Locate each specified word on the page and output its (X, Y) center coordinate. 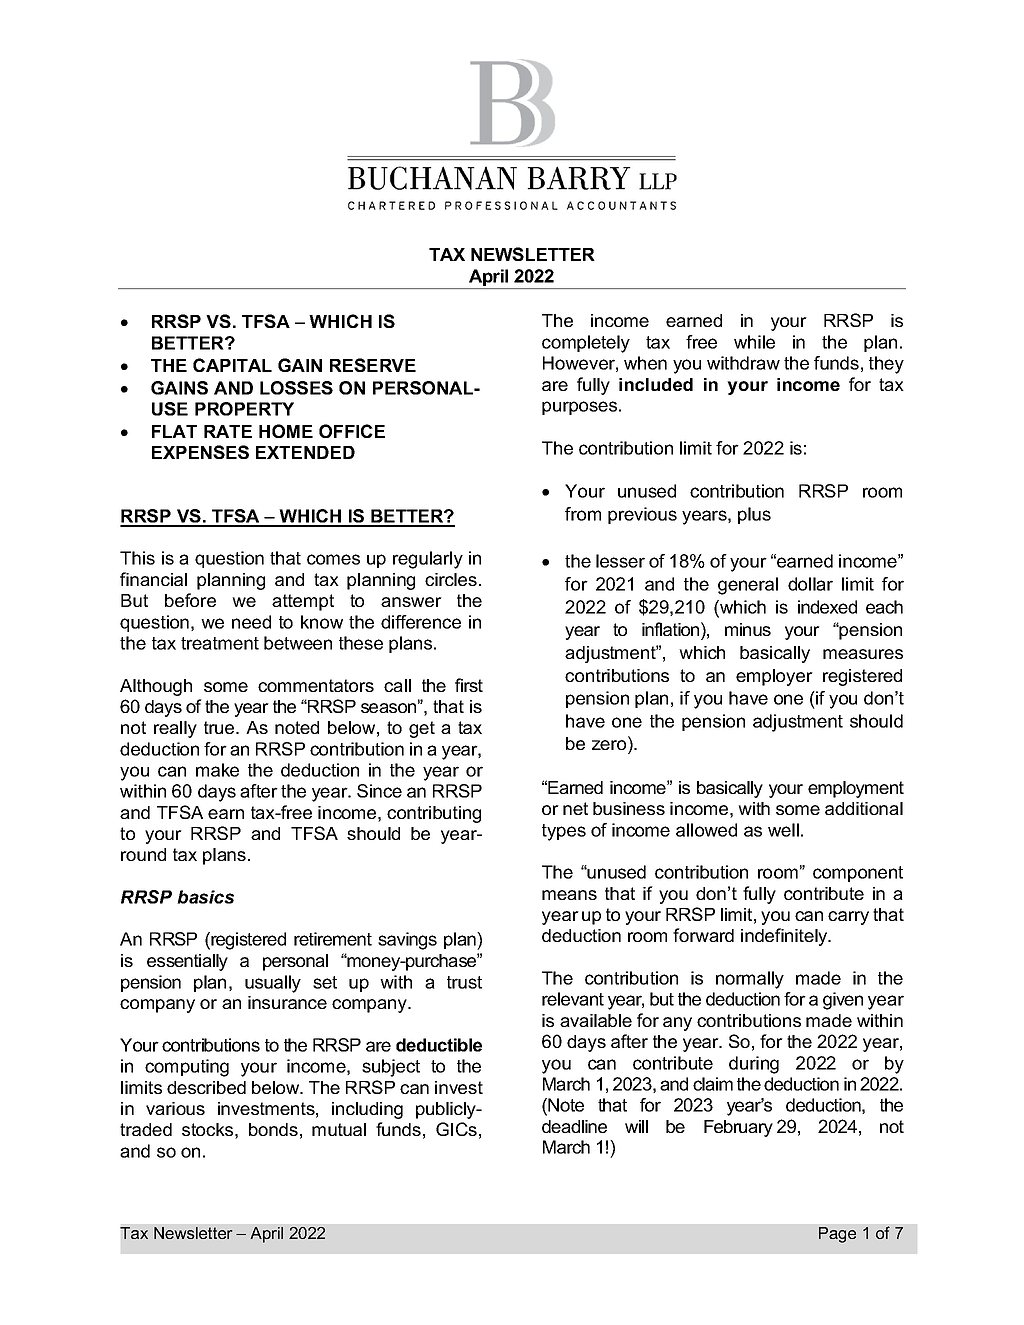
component (858, 874)
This (137, 558)
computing (187, 1068)
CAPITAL (232, 365)
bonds (273, 1129)
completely (586, 344)
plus (754, 515)
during (754, 1065)
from (583, 514)
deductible (439, 1045)
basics (205, 897)
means (569, 895)
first (469, 685)
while (754, 342)
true (220, 727)
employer (774, 677)
